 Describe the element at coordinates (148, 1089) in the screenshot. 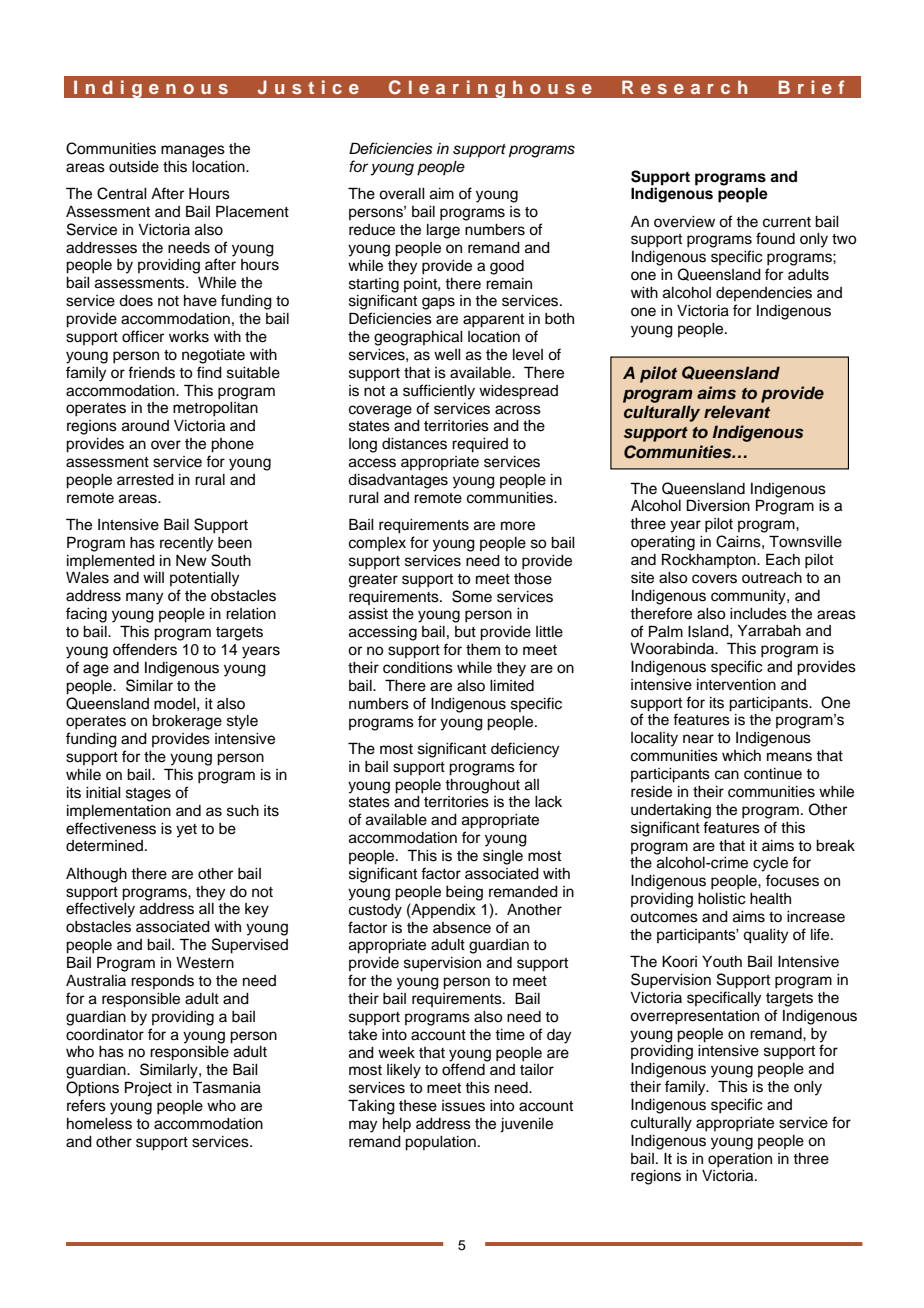

I see `Project` at that location.
